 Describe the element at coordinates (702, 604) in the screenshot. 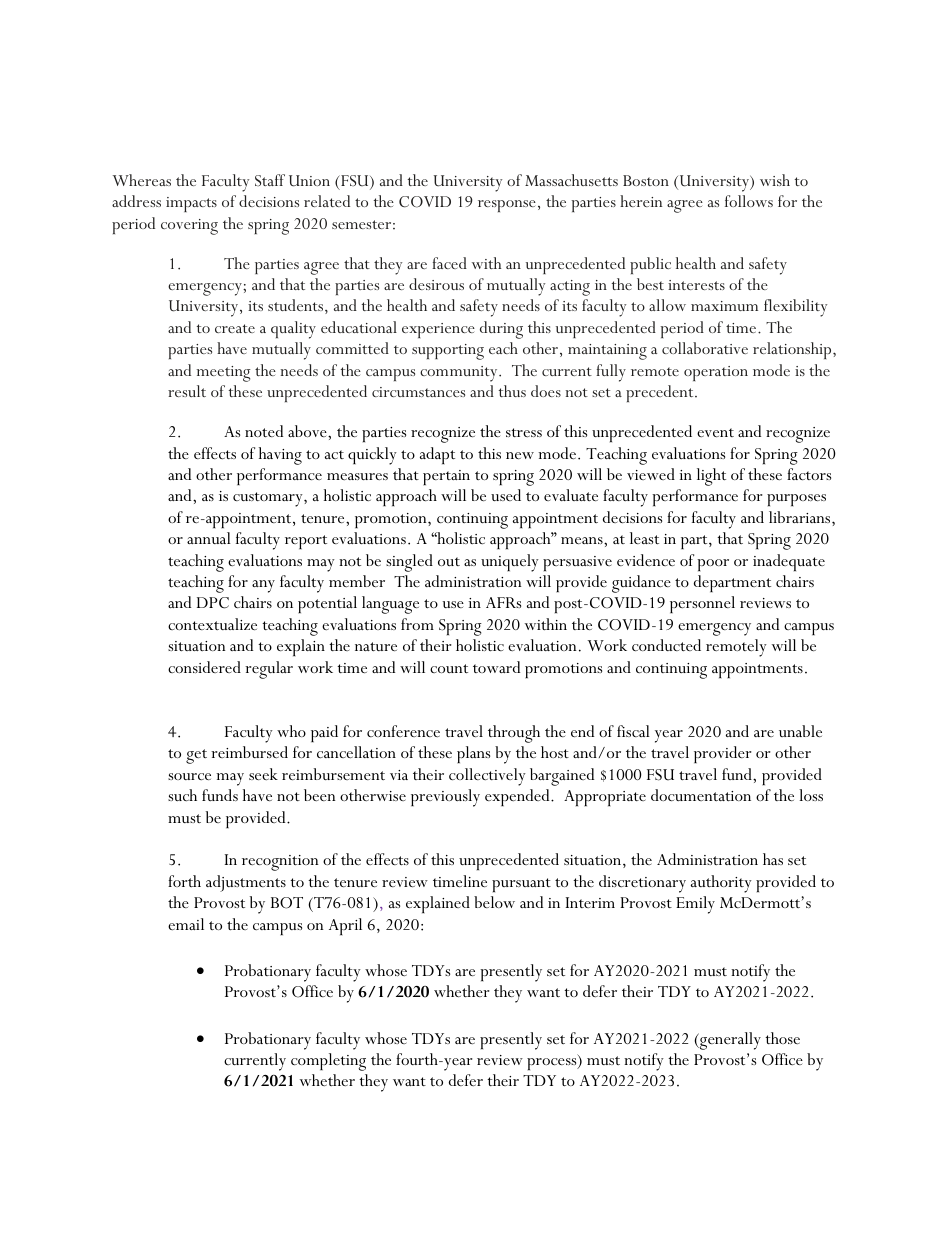

I see `personnel` at that location.
